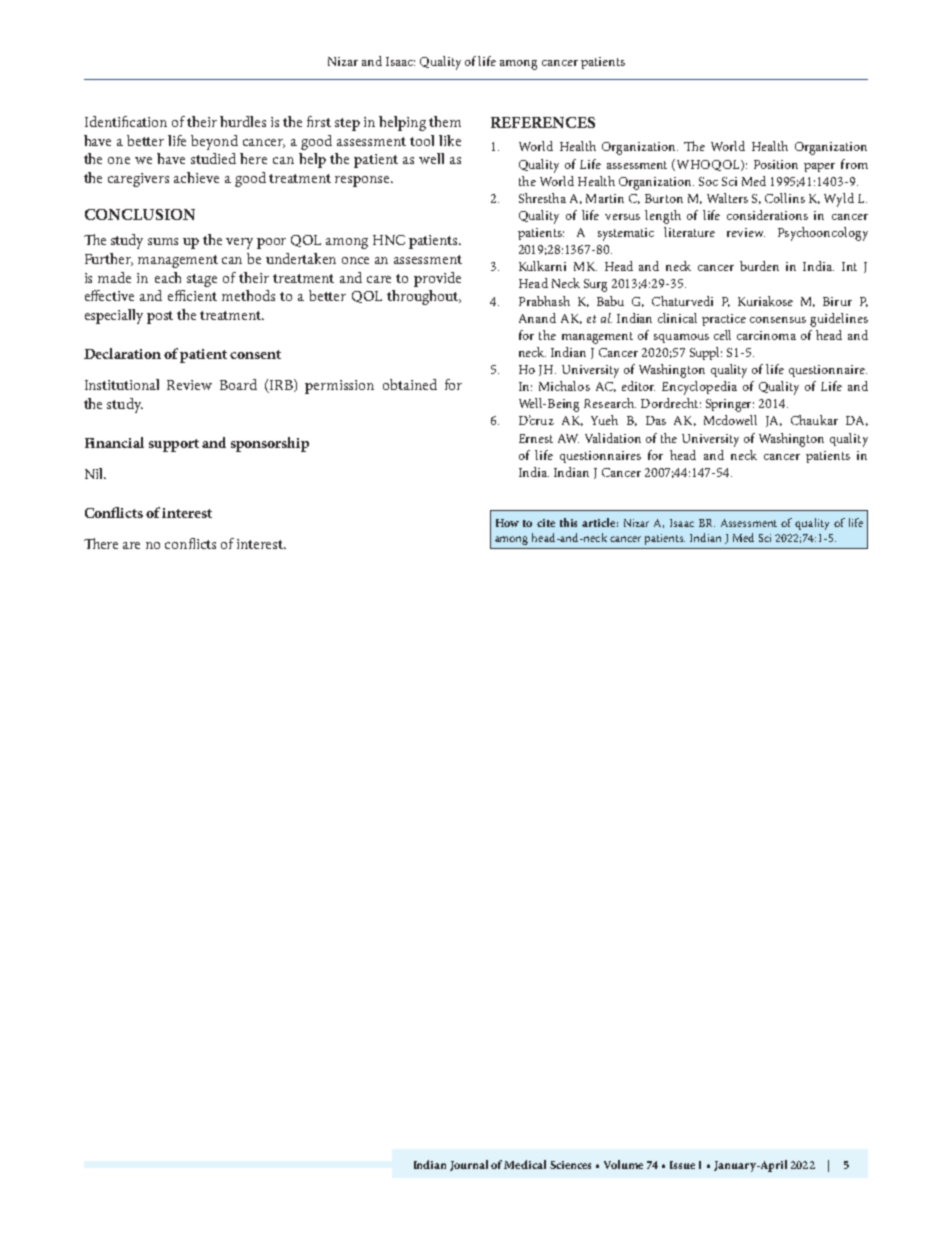 The image size is (952, 1233). What do you see at coordinates (568, 522) in the page?
I see `this` at bounding box center [568, 522].
